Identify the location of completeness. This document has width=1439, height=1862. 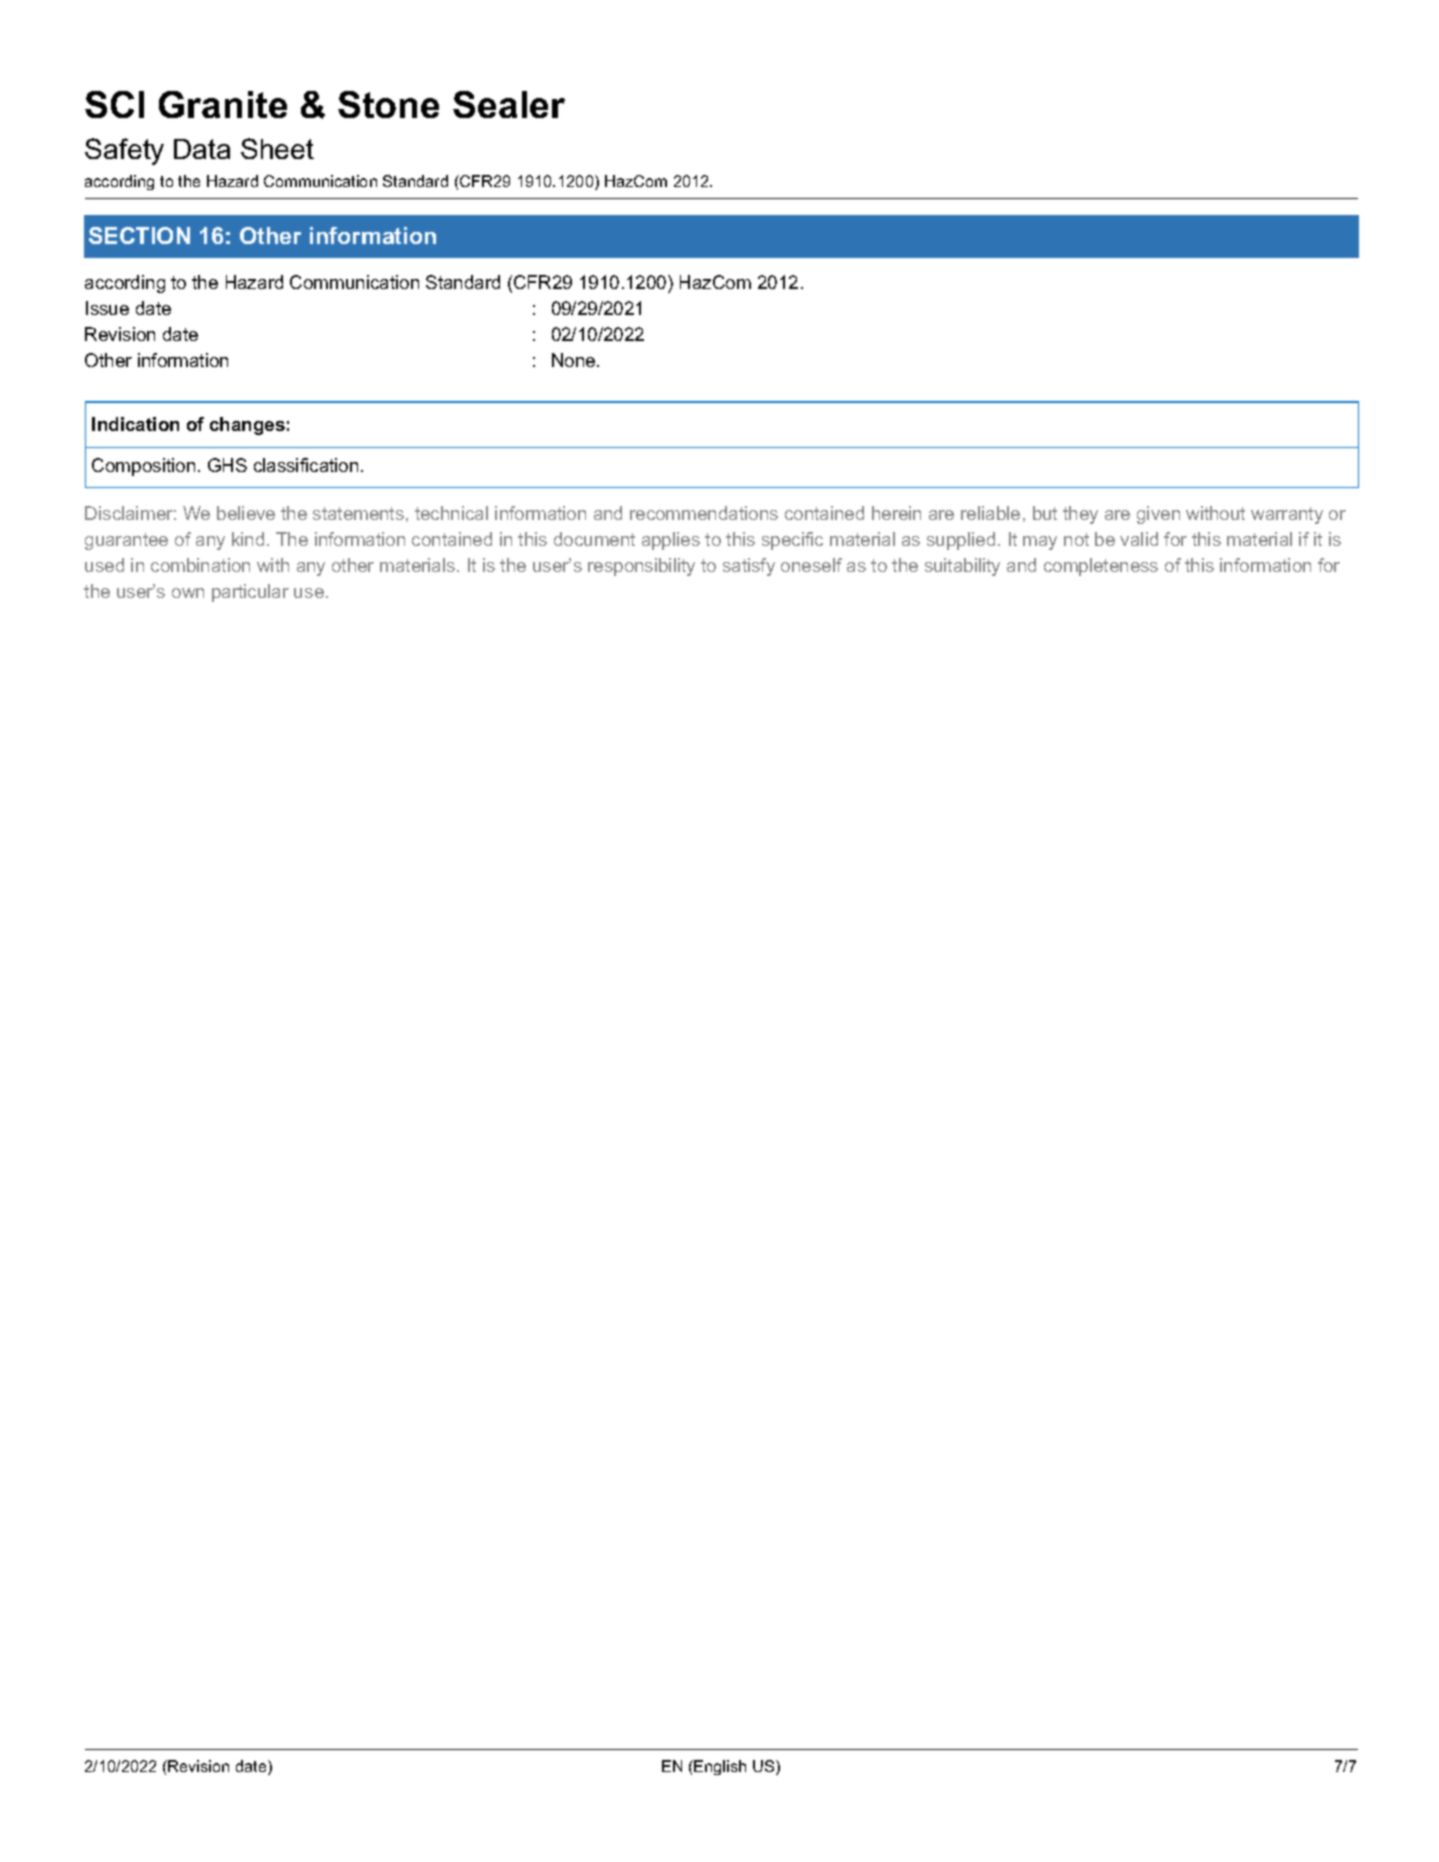
(1101, 567).
